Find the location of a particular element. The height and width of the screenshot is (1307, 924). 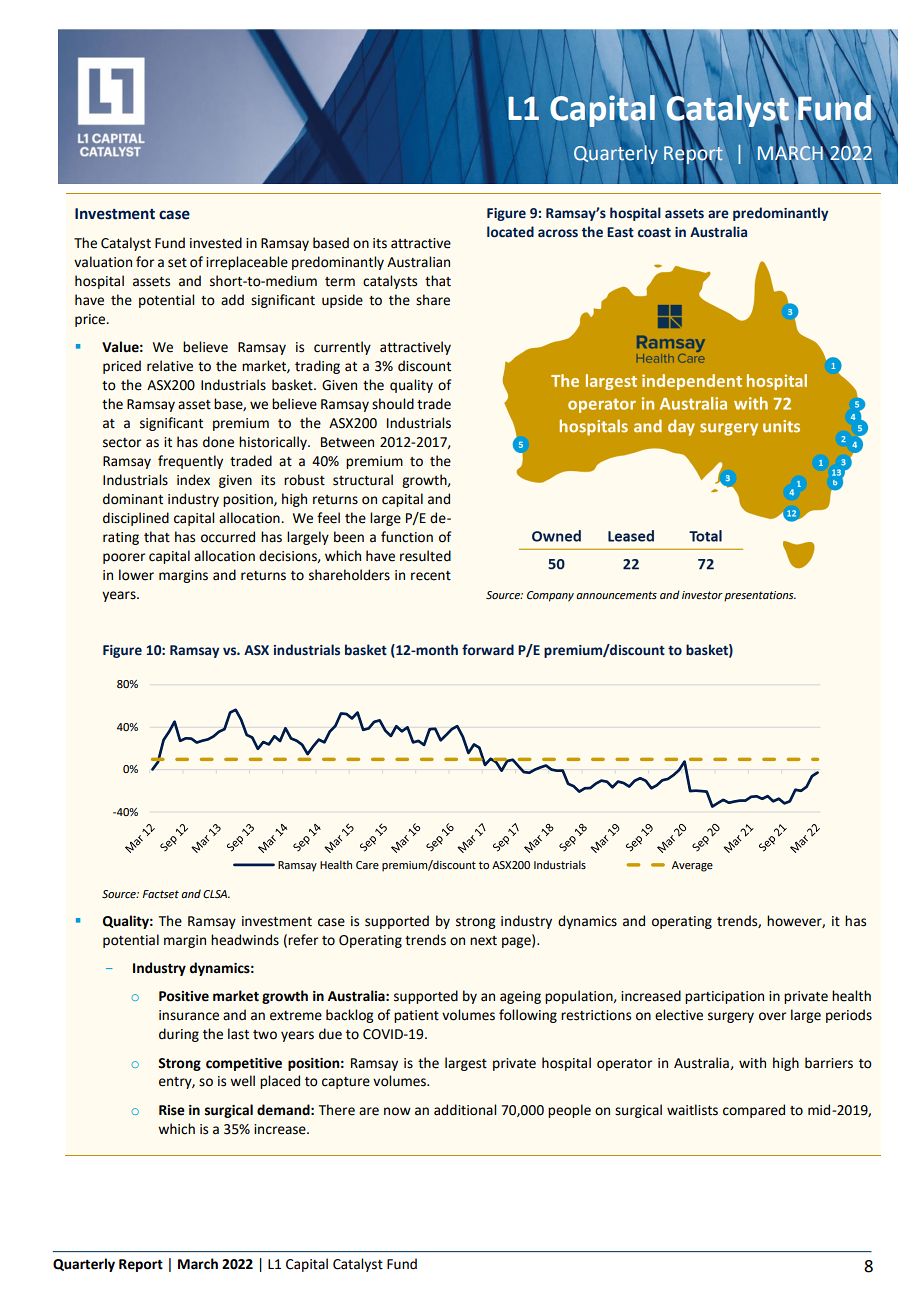

Rise is located at coordinates (172, 1110).
